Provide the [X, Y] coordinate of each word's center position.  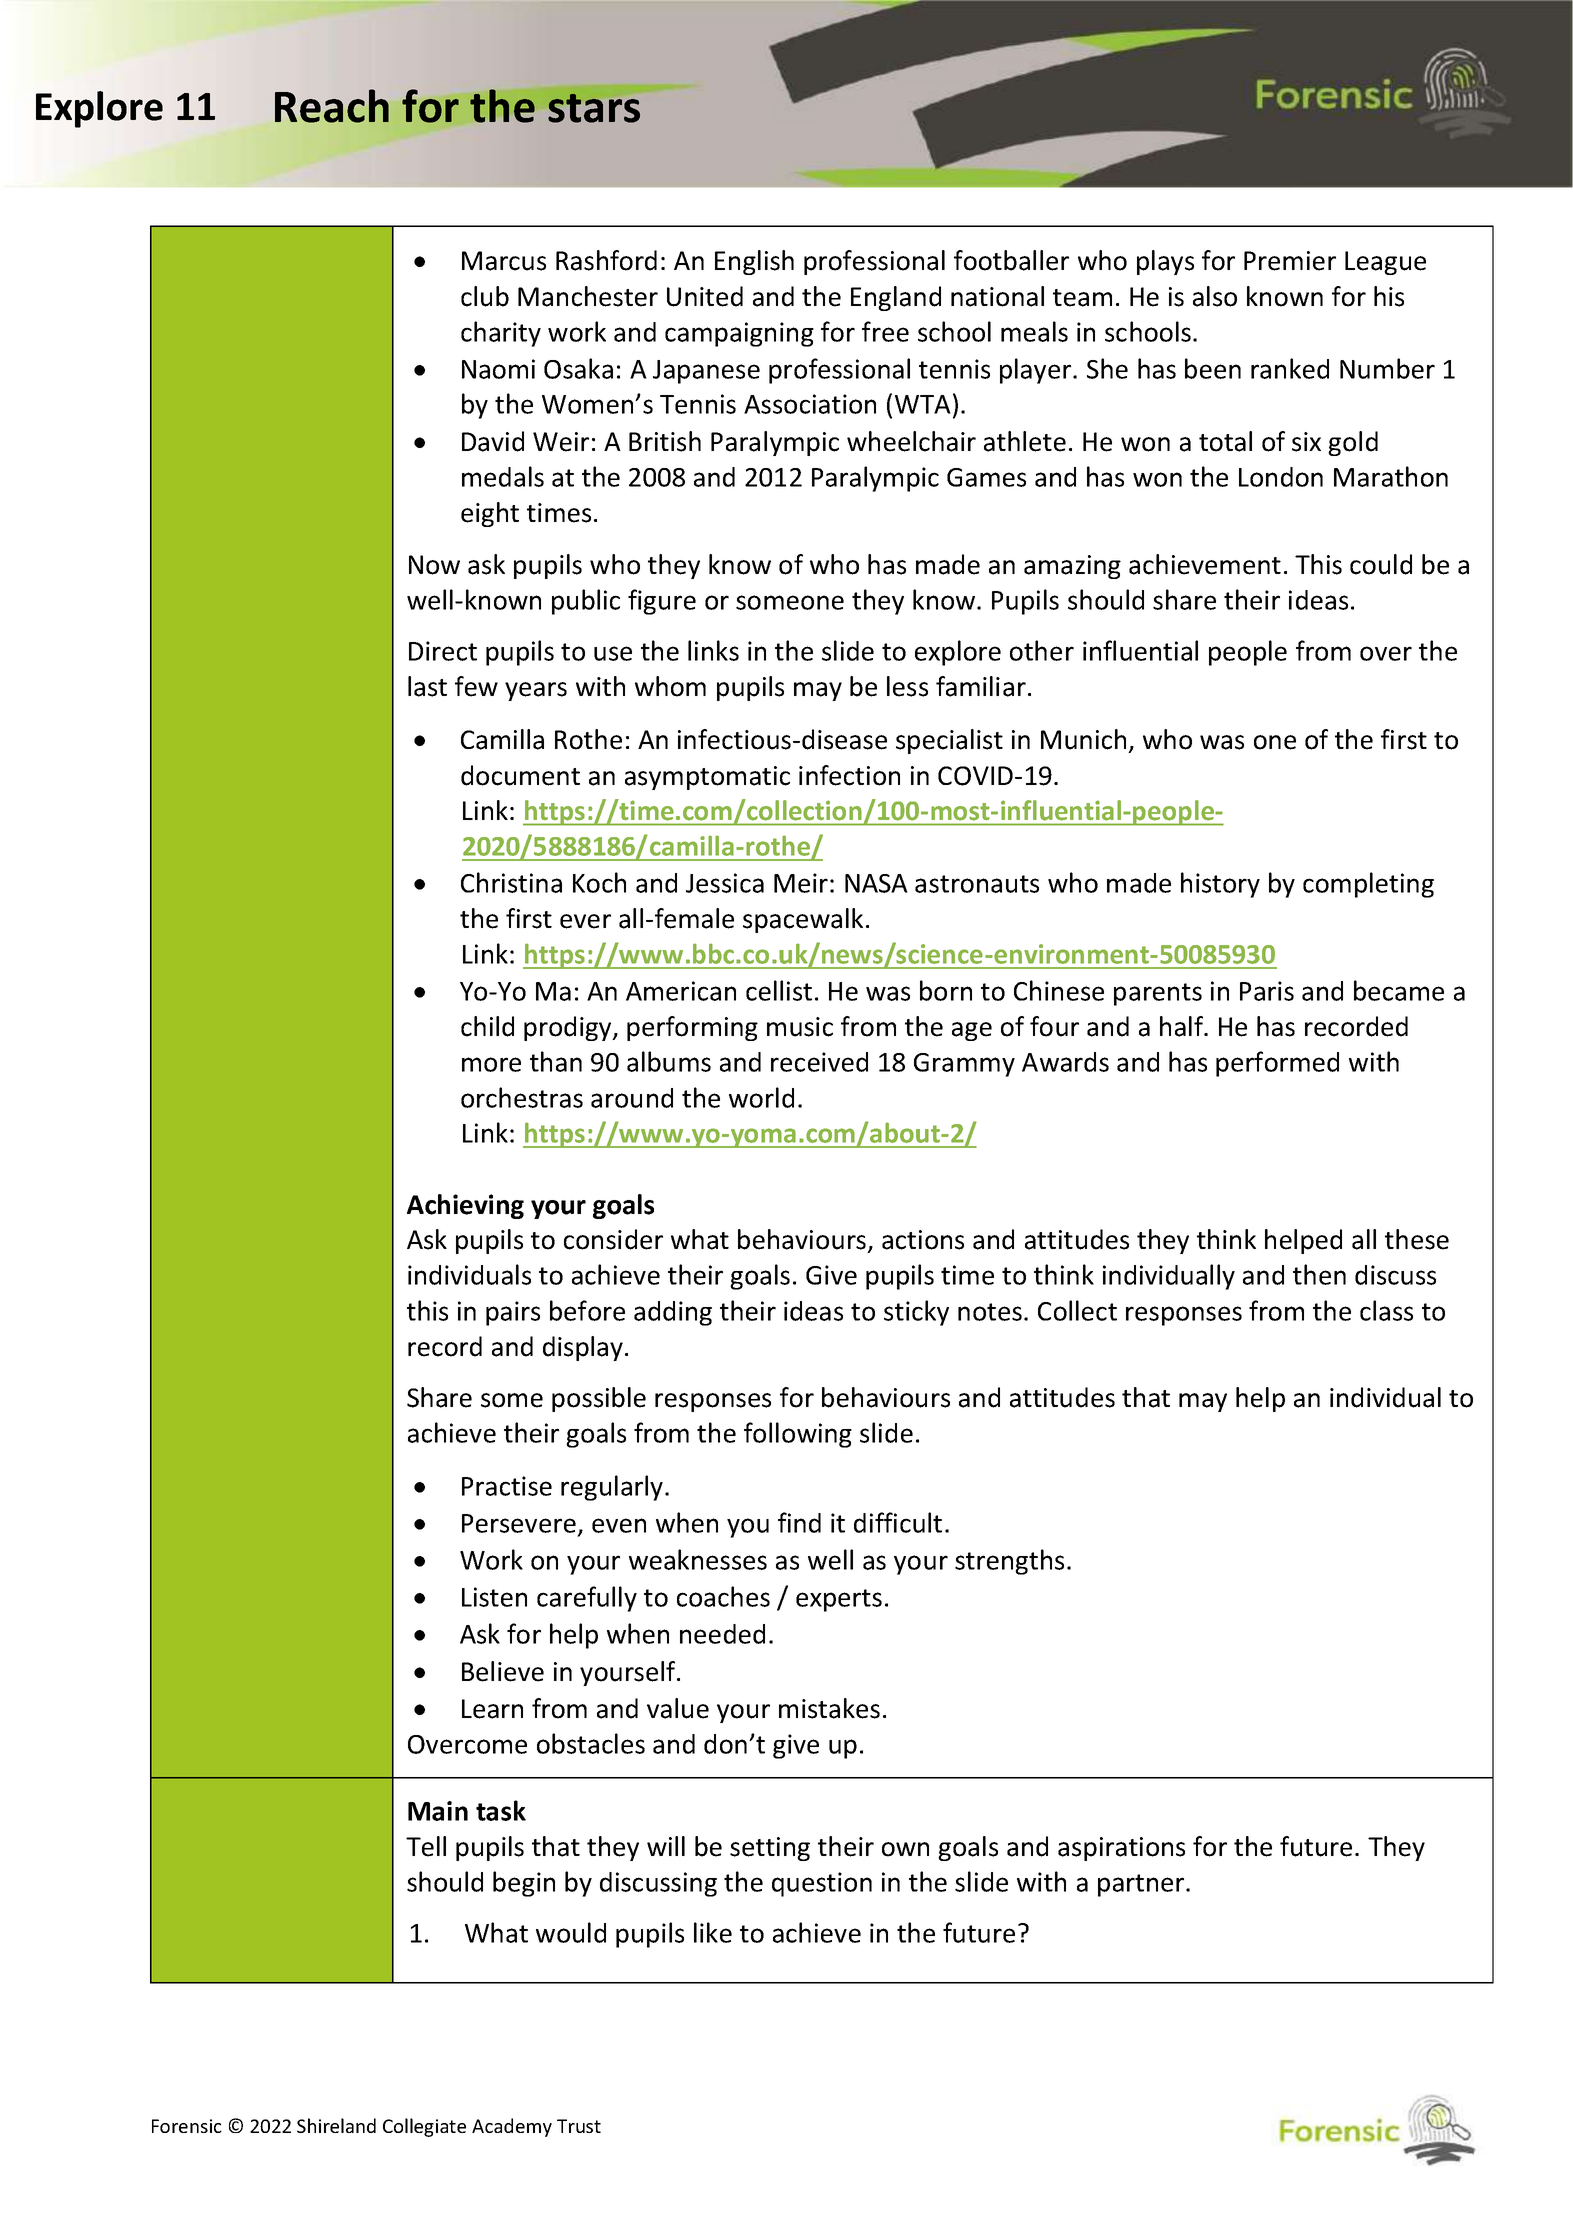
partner [1142, 1885]
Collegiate [424, 2127]
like [713, 1932]
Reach [332, 106]
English [754, 262]
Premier [1290, 261]
